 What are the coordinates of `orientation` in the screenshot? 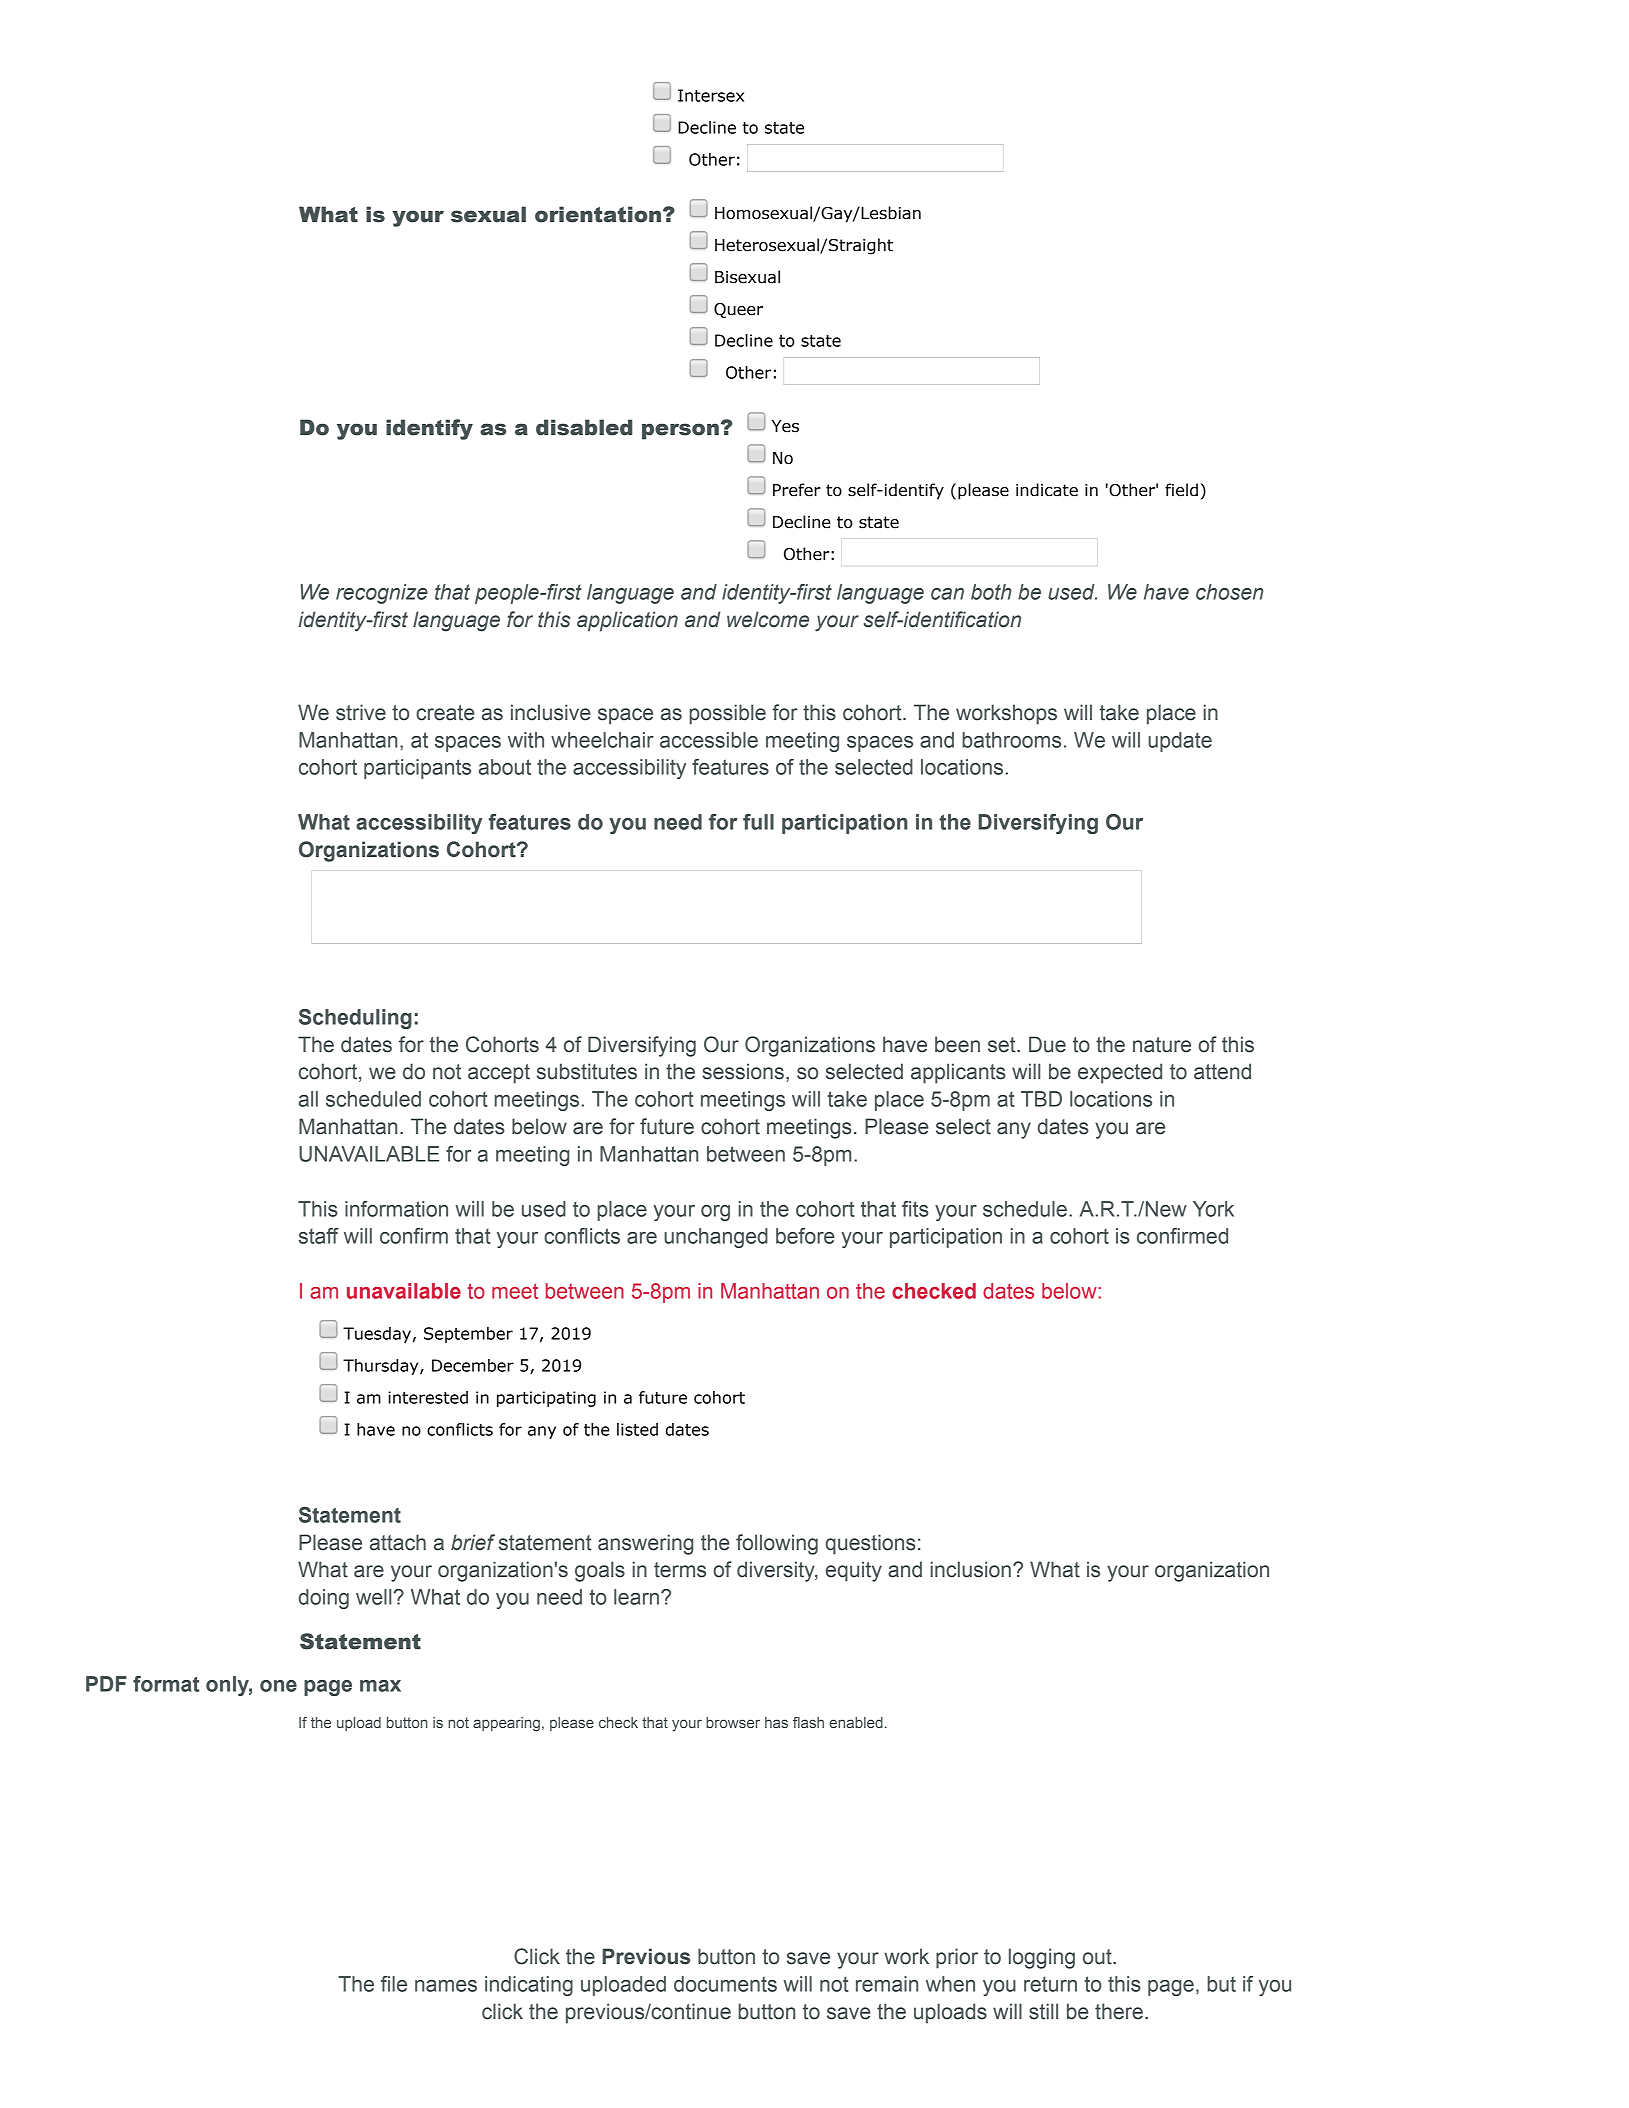 It's located at (598, 214).
